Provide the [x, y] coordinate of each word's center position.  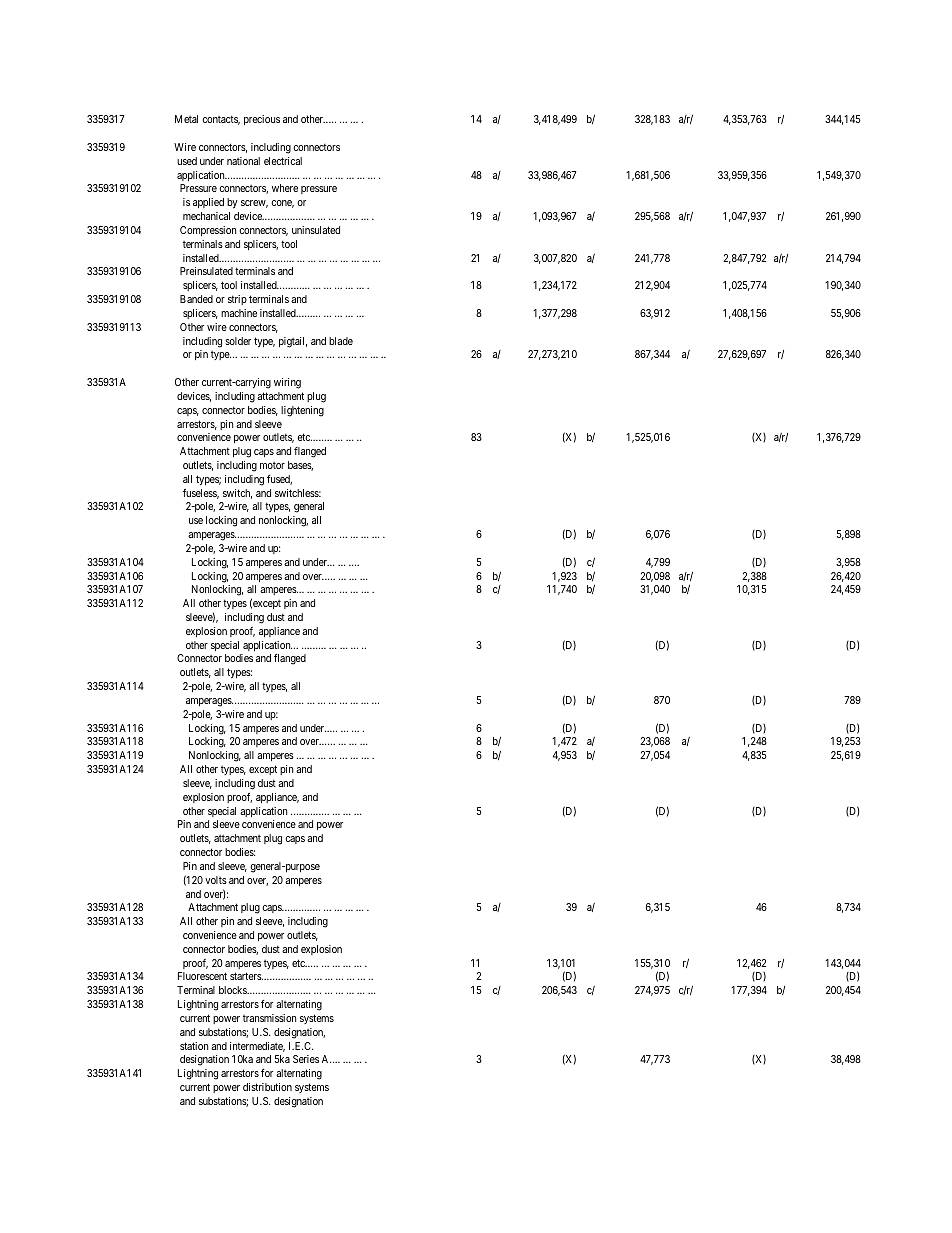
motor [272, 465]
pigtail [293, 342]
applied [208, 203]
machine [239, 313]
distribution [267, 1087]
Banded [196, 299]
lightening [302, 411]
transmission [269, 1018]
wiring [287, 383]
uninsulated [316, 230]
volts [216, 880]
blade [341, 341]
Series [306, 1059]
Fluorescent [202, 976]
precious [262, 120]
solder [238, 341]
